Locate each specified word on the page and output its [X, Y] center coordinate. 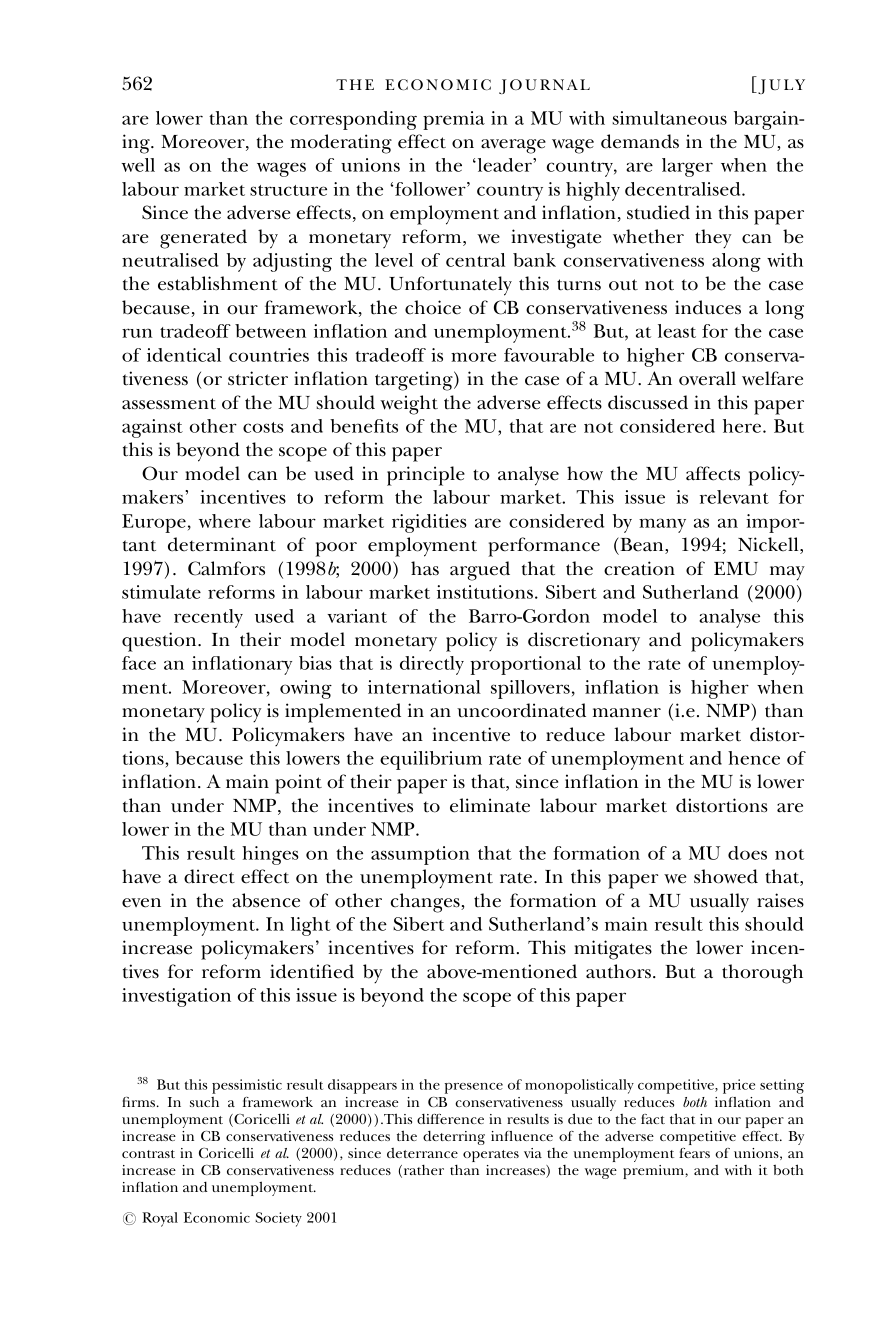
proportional [525, 665]
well [138, 165]
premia [454, 120]
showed [726, 876]
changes [426, 903]
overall [707, 378]
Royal [160, 1219]
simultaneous [669, 118]
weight [409, 405]
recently [208, 618]
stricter [258, 378]
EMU [736, 569]
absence [266, 900]
